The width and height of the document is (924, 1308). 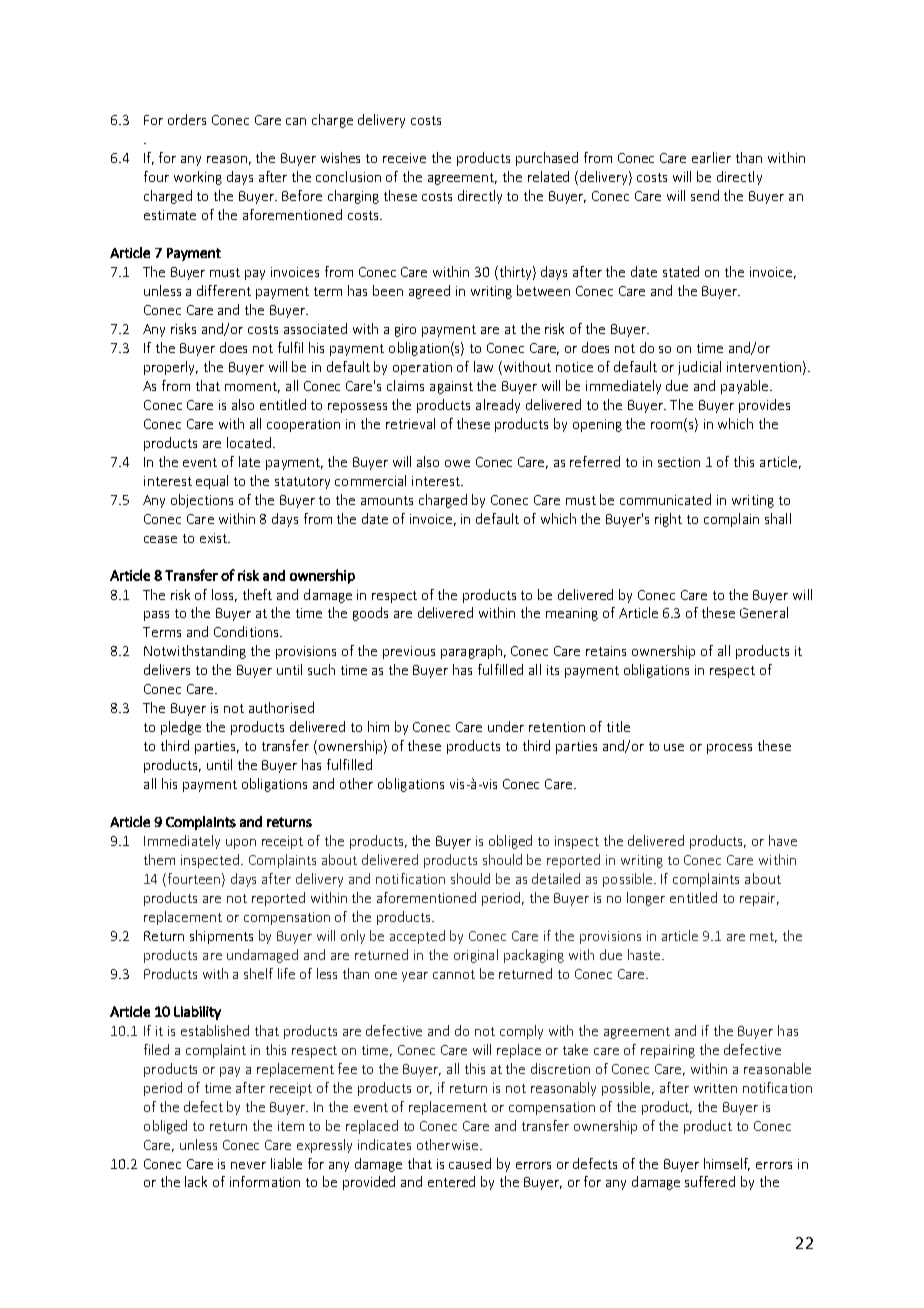 What do you see at coordinates (198, 178) in the document?
I see `working` at bounding box center [198, 178].
